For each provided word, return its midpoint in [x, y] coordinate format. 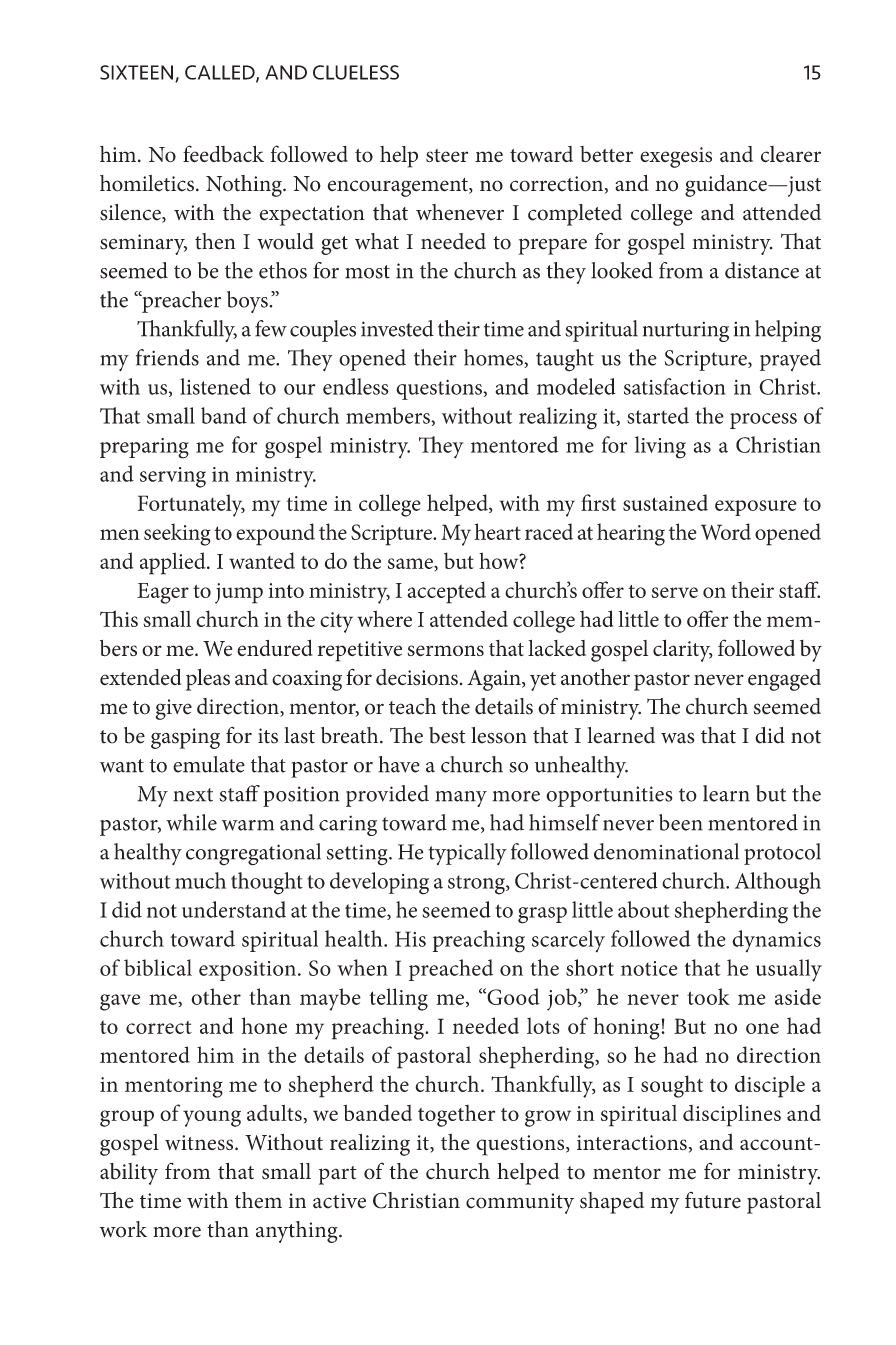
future [713, 1200]
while [191, 822]
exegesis [676, 157]
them [258, 1200]
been [681, 822]
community [520, 1203]
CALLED [221, 73]
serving [173, 477]
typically [468, 854]
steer [447, 155]
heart [498, 531]
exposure [756, 508]
